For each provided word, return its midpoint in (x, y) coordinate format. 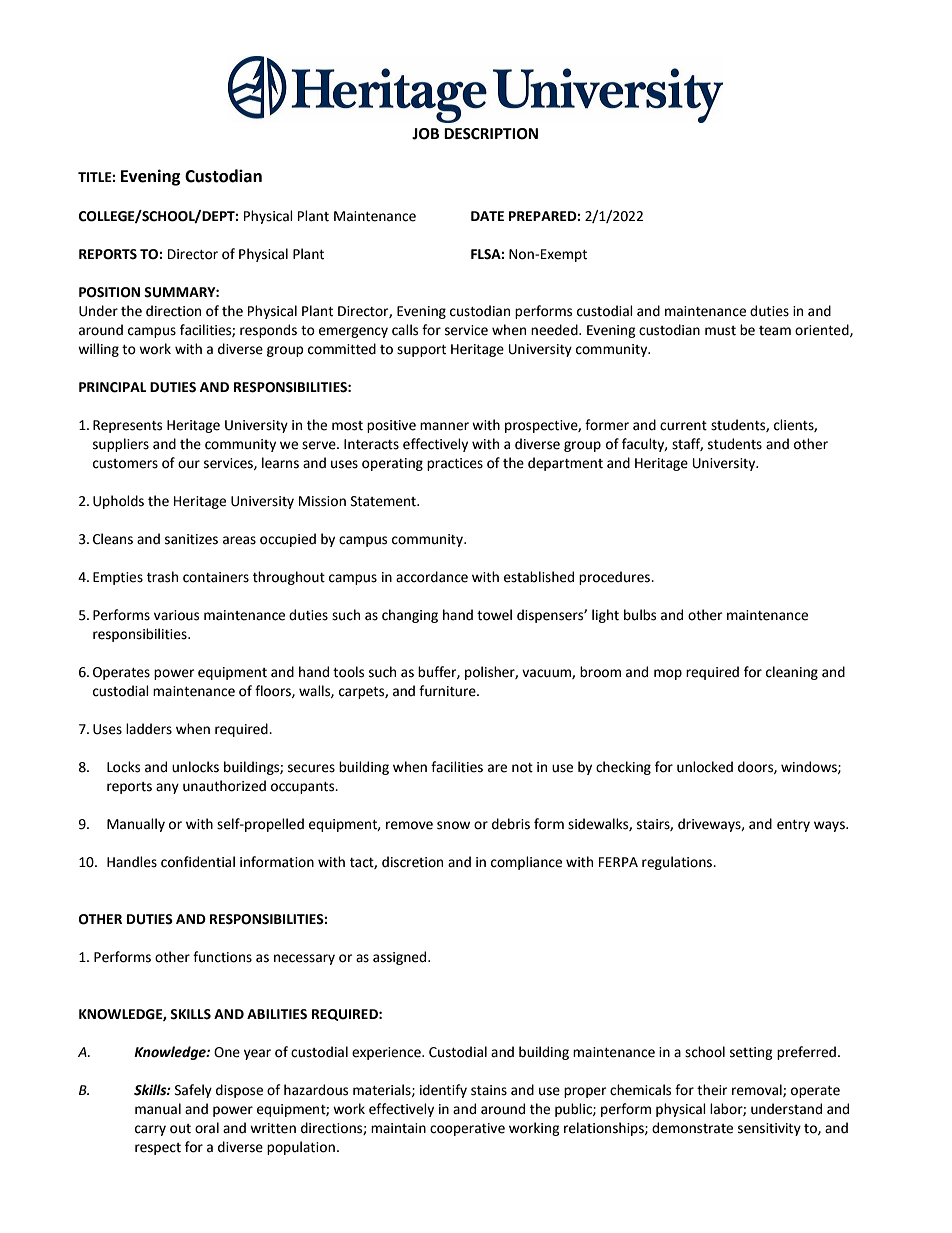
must (720, 331)
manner (444, 426)
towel (494, 615)
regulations (678, 863)
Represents (127, 426)
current (683, 426)
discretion (412, 862)
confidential (198, 862)
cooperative (467, 1129)
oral (207, 1128)
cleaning (792, 673)
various (176, 615)
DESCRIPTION (491, 134)
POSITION (109, 292)
